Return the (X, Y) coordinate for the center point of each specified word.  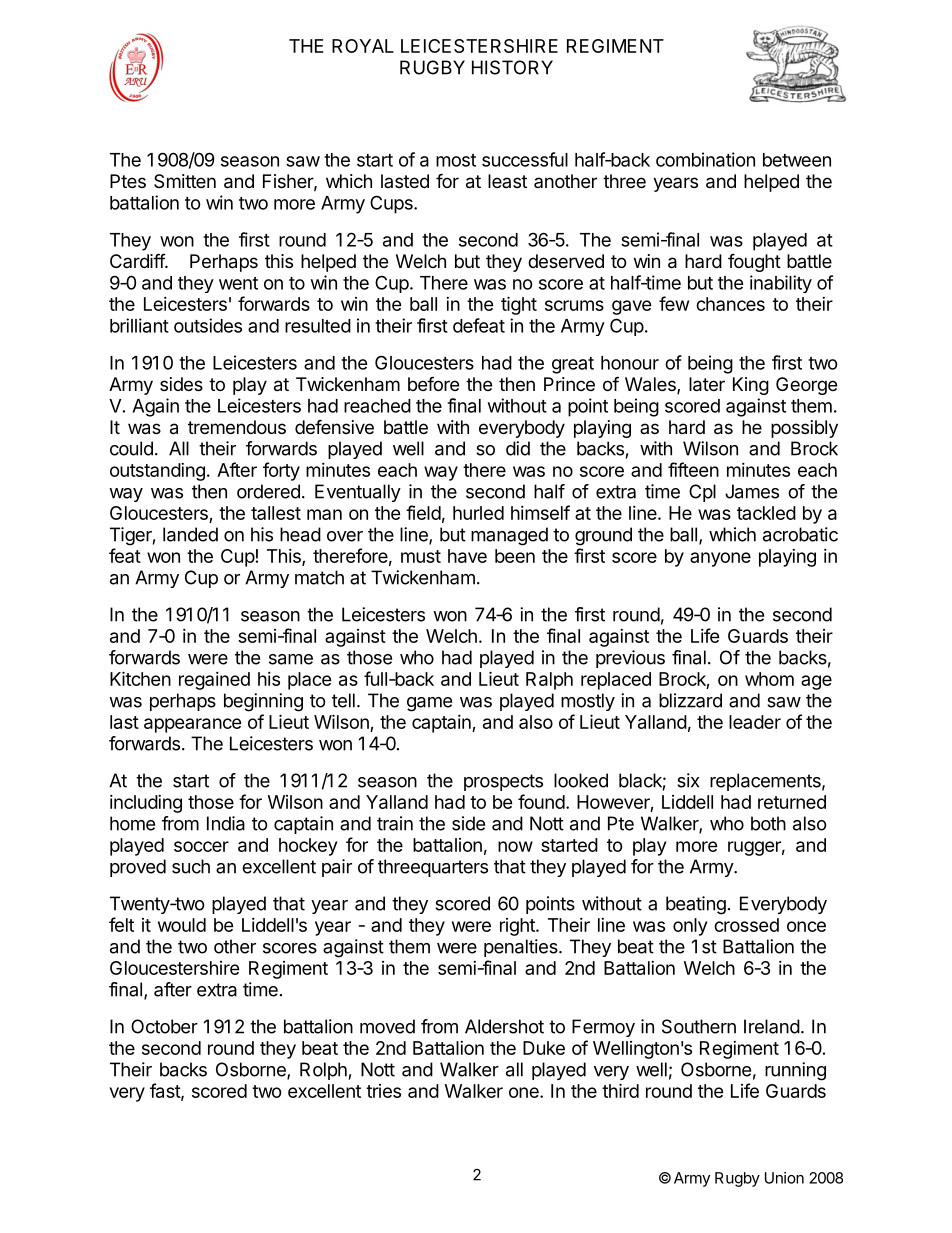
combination (705, 159)
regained (214, 681)
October (164, 1026)
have (467, 556)
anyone (720, 559)
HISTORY (512, 67)
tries (383, 1091)
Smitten (185, 181)
